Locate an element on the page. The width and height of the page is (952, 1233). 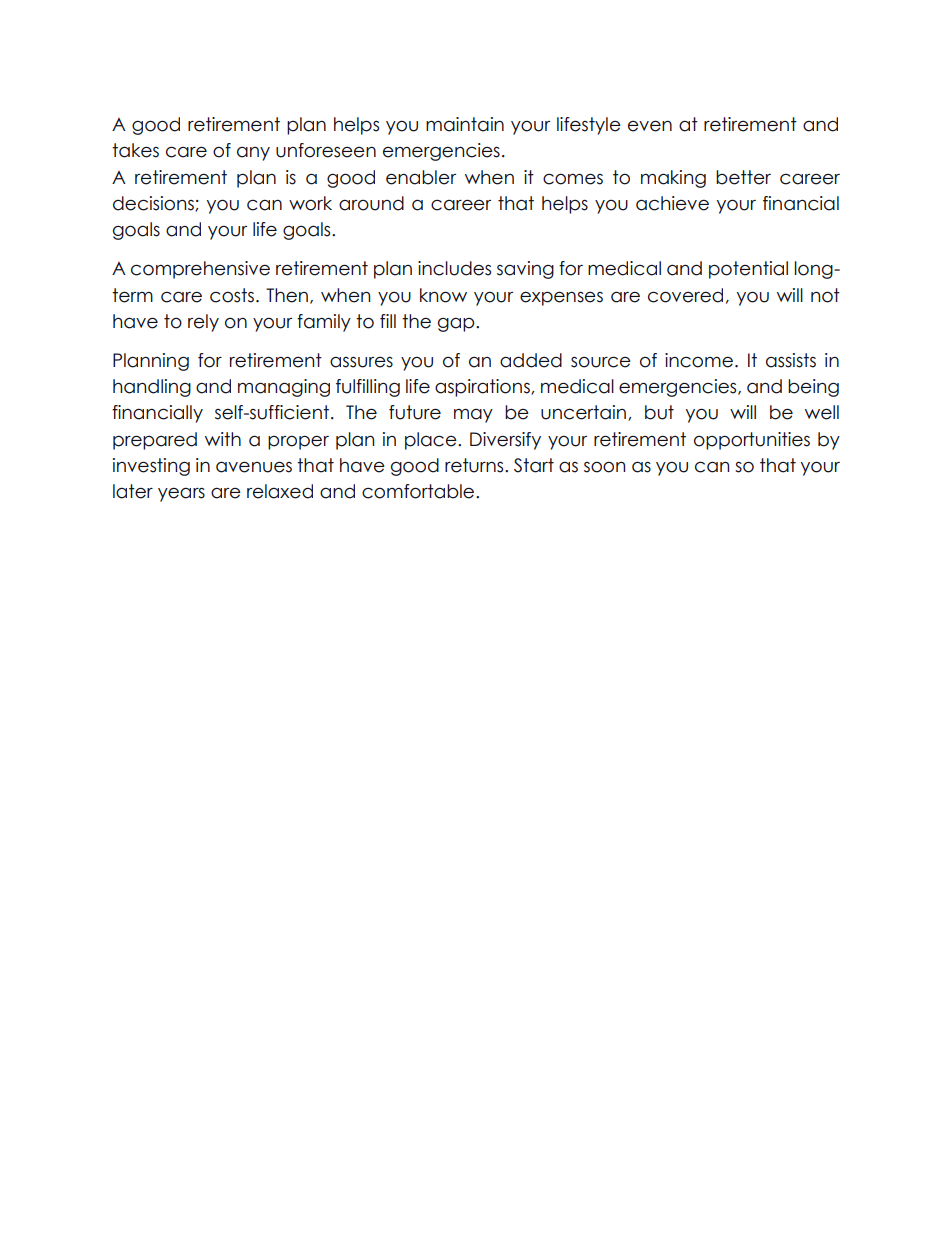
may is located at coordinates (473, 416).
